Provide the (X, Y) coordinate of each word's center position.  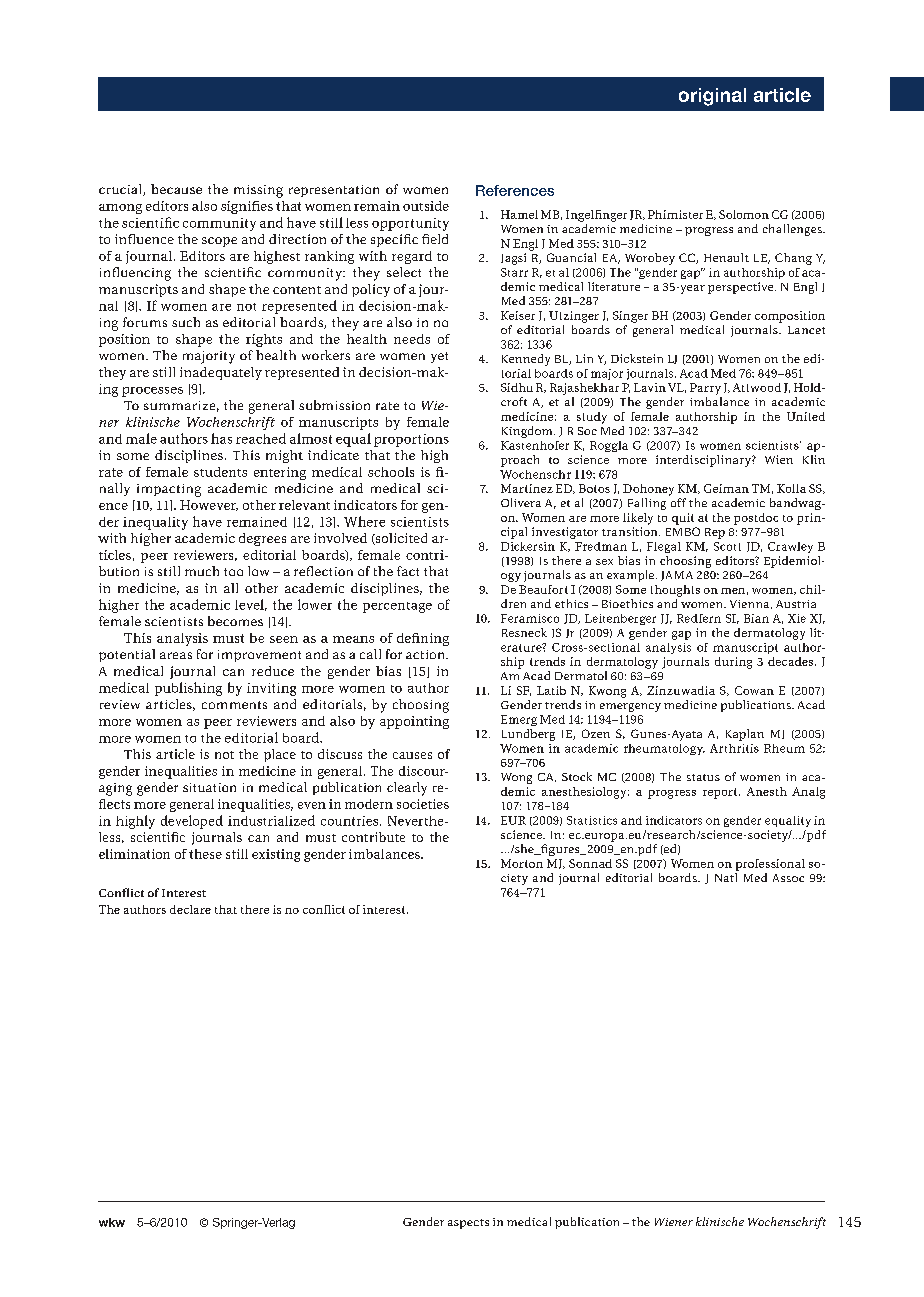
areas (176, 655)
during (733, 663)
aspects (468, 1224)
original (712, 97)
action (427, 654)
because (176, 189)
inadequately (221, 373)
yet (439, 357)
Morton (522, 863)
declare (190, 909)
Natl (726, 877)
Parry (705, 389)
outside (426, 206)
